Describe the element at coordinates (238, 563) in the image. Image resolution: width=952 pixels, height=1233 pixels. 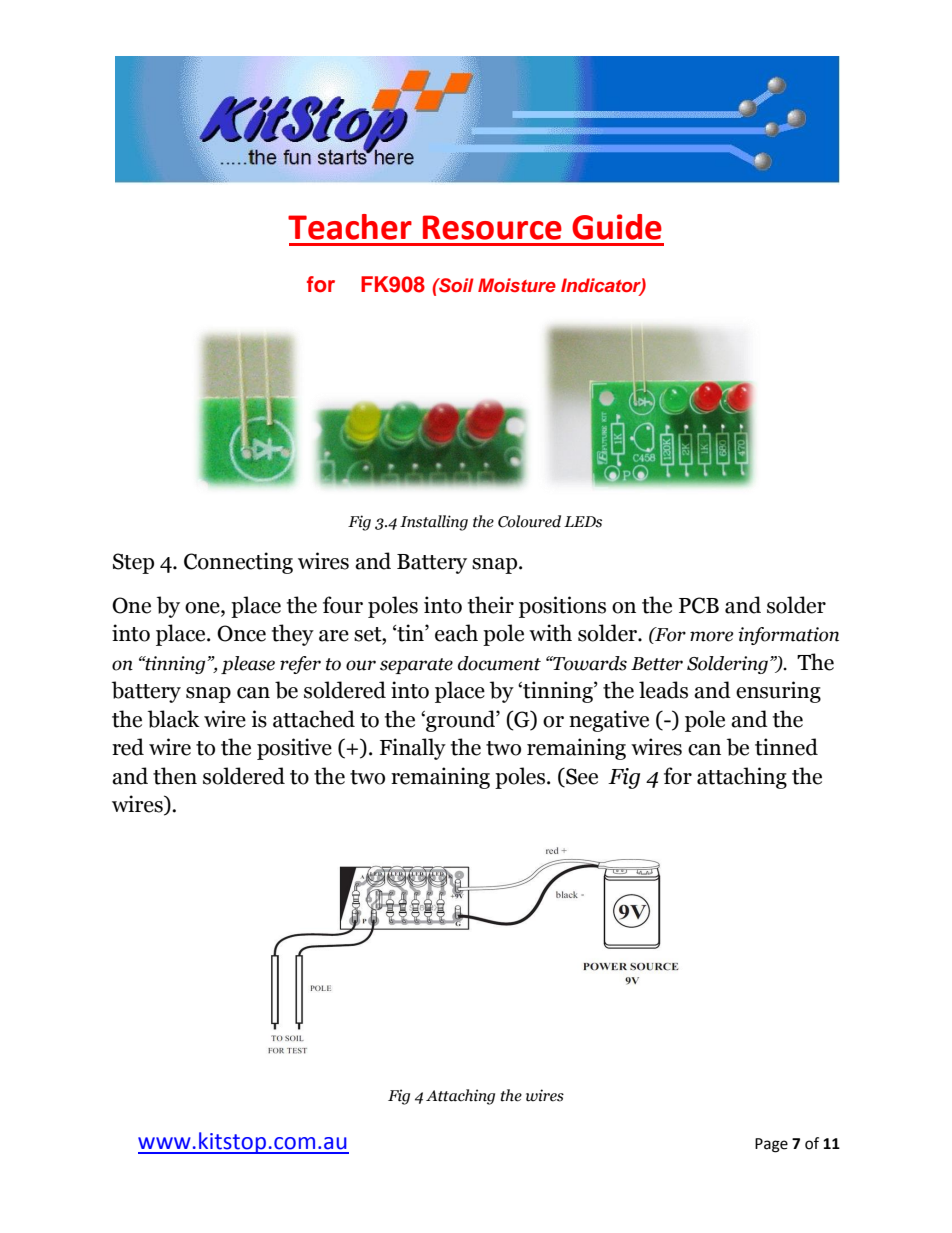
I see `Connecting` at that location.
